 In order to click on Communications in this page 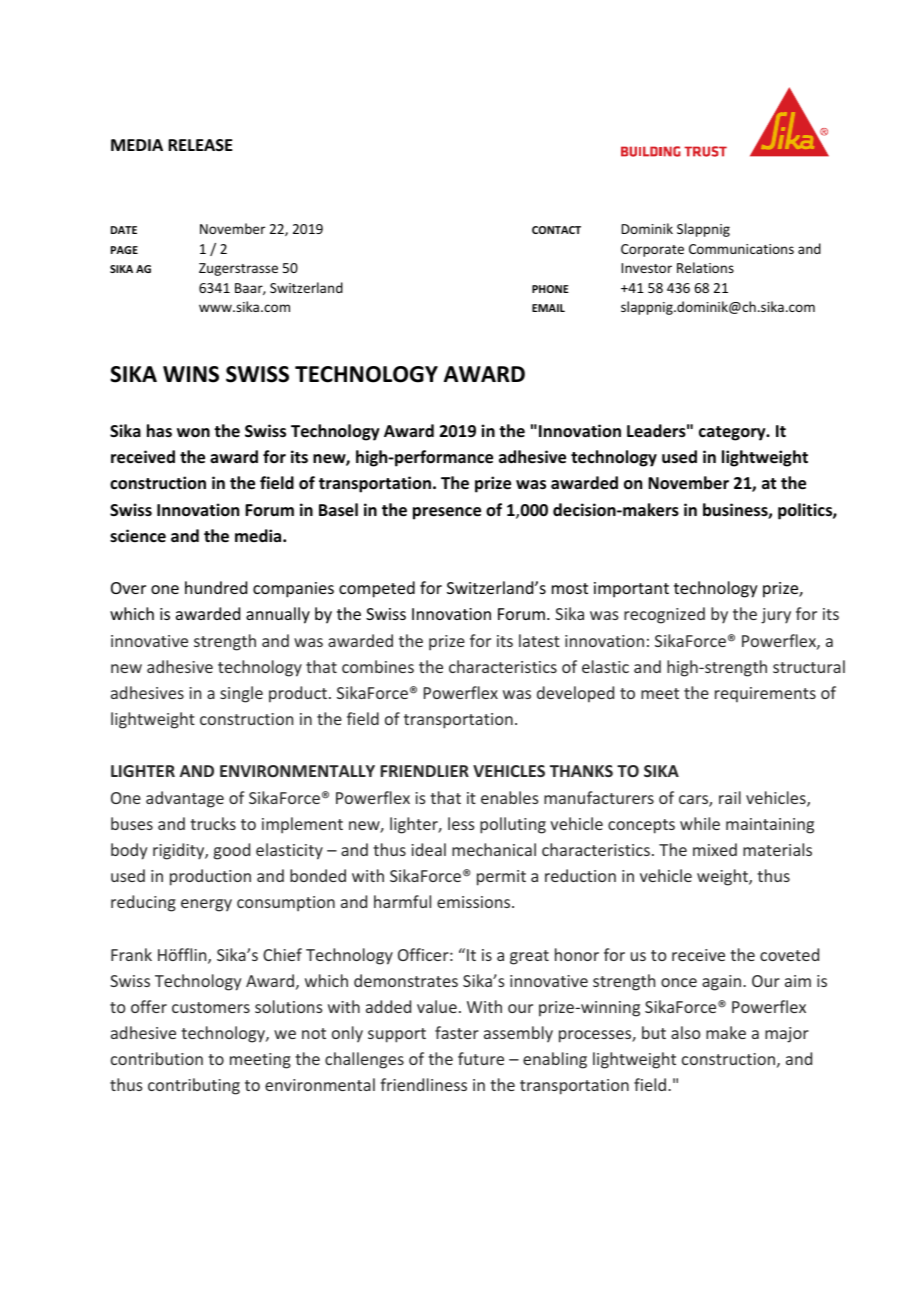, I will do `click(741, 249)`.
